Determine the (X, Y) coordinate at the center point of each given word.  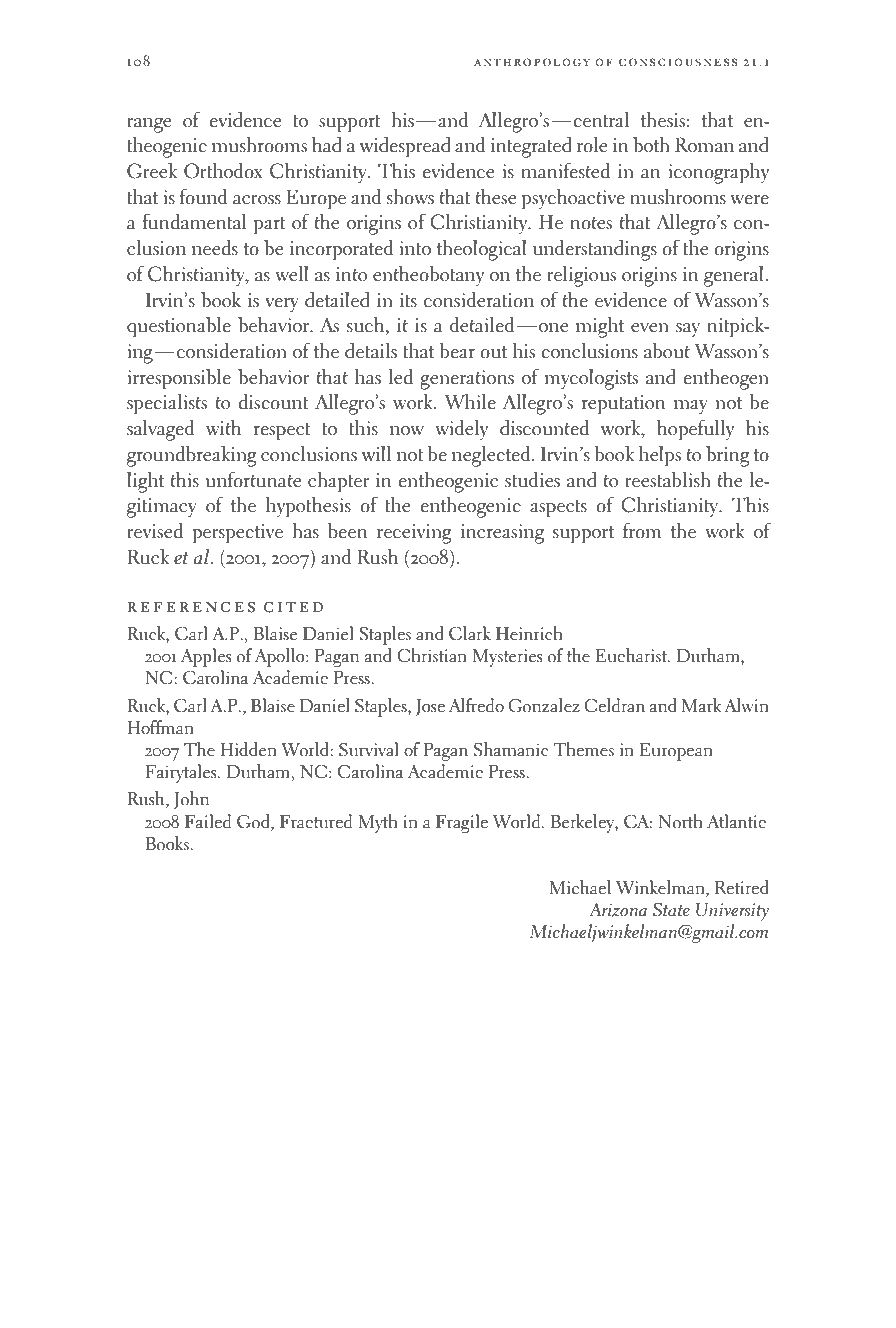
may (691, 407)
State (671, 910)
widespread (405, 147)
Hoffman (160, 727)
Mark (702, 705)
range (149, 125)
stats (160, 1316)
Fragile (462, 823)
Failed (208, 821)
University (732, 912)
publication (130, 1317)
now (407, 431)
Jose (430, 707)
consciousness (678, 62)
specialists (167, 404)
